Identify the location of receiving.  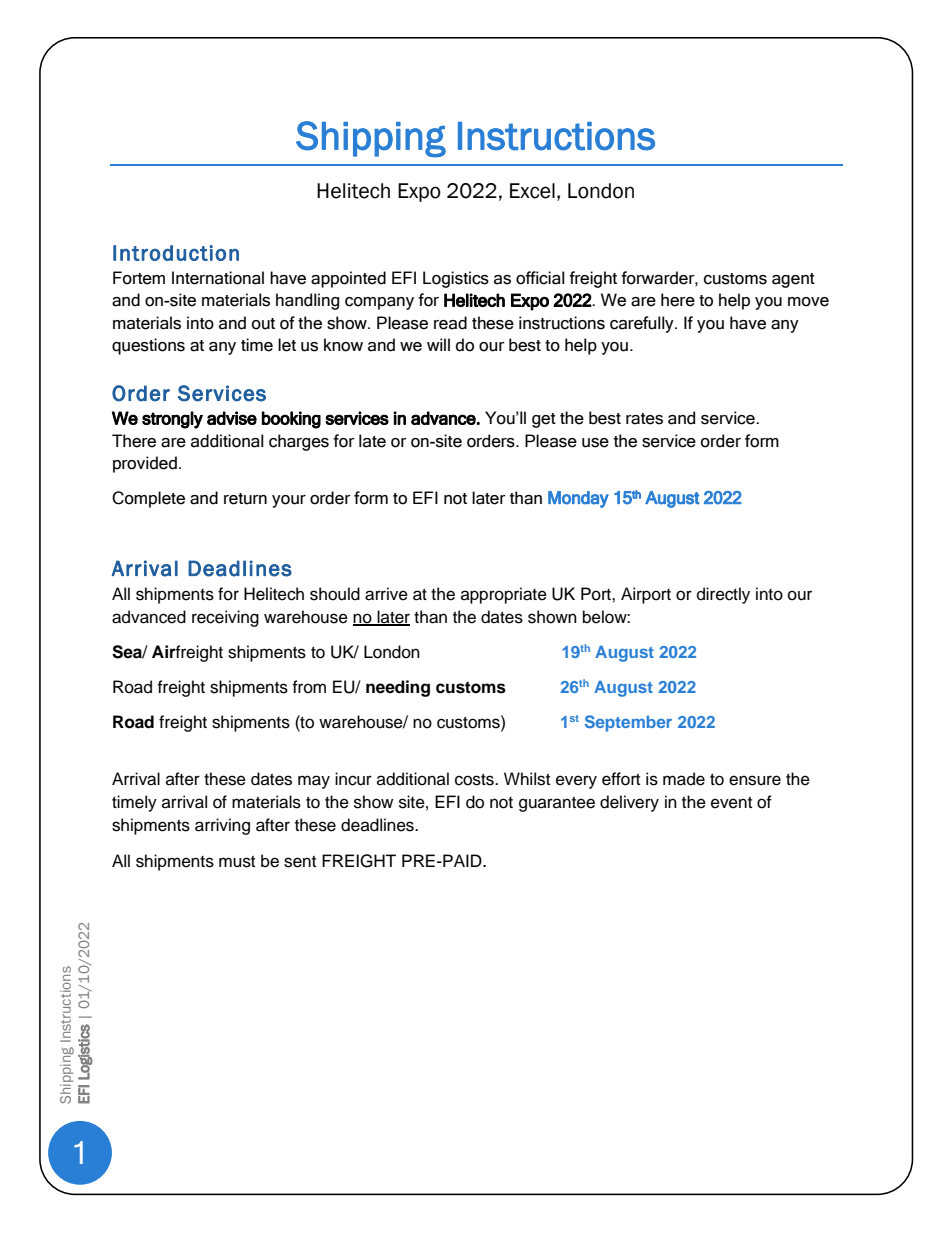
(225, 618).
